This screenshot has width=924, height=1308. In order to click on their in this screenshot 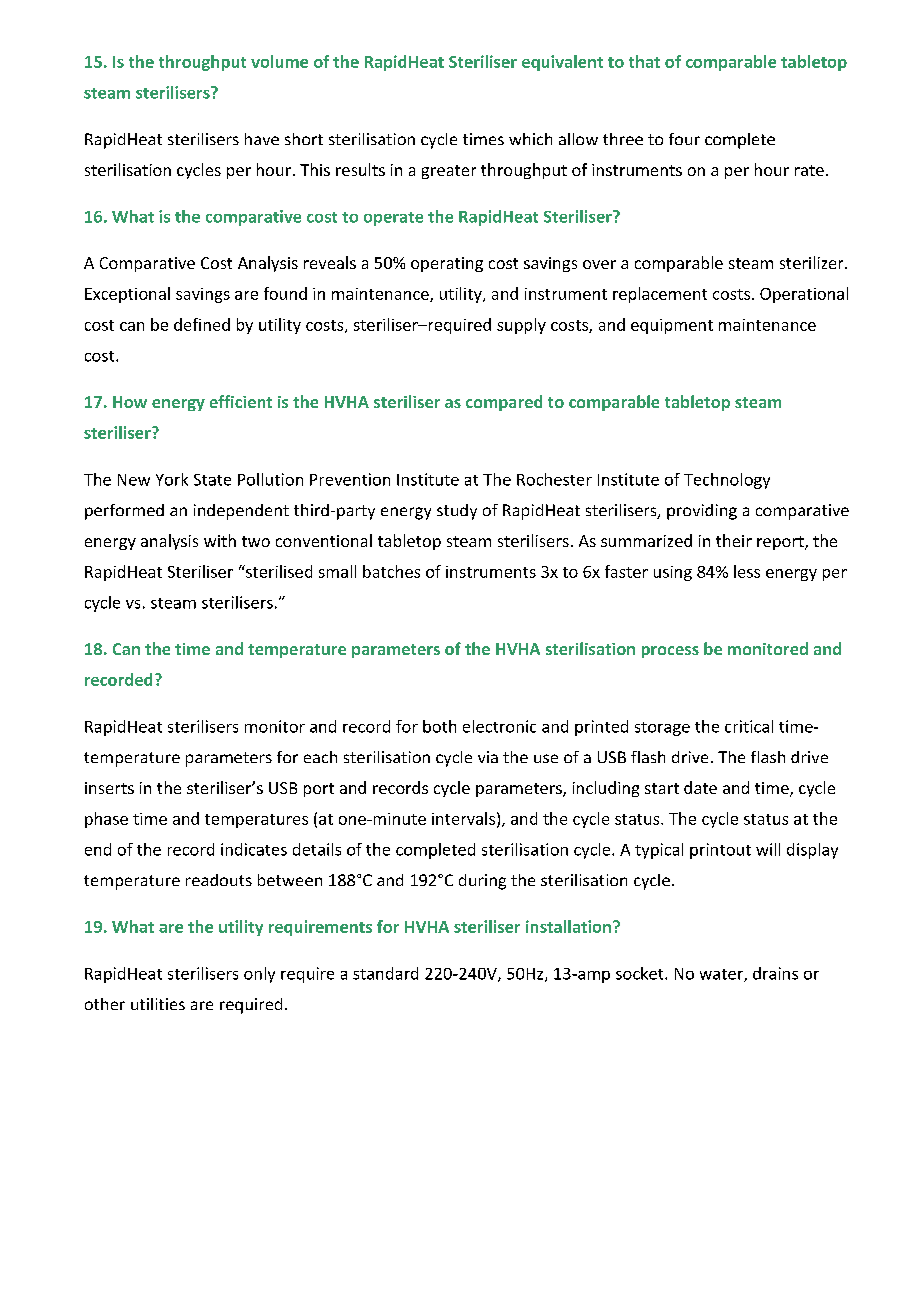, I will do `click(734, 540)`.
